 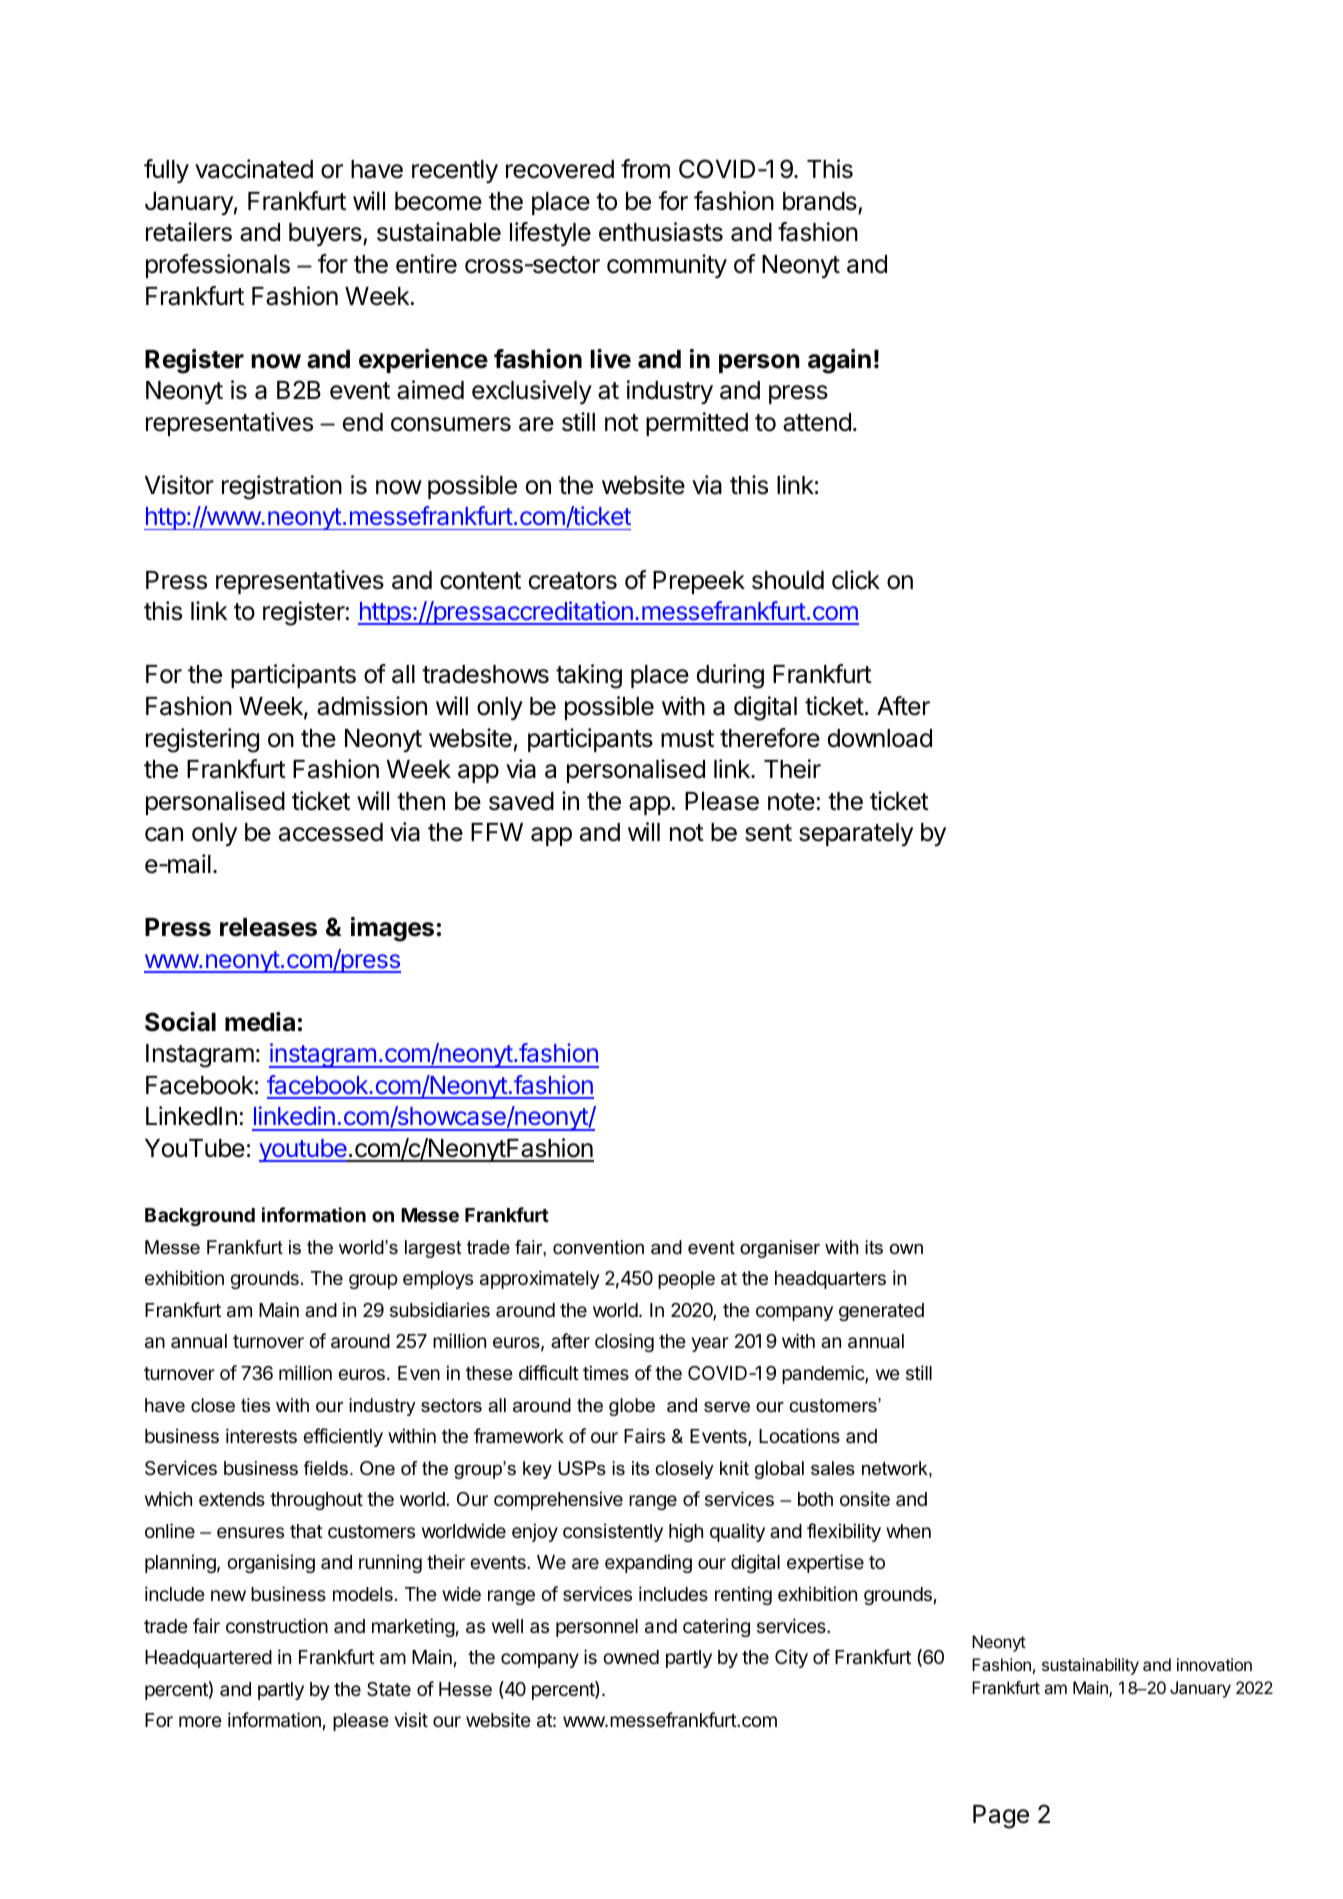 What do you see at coordinates (326, 234) in the image?
I see `buyers` at bounding box center [326, 234].
